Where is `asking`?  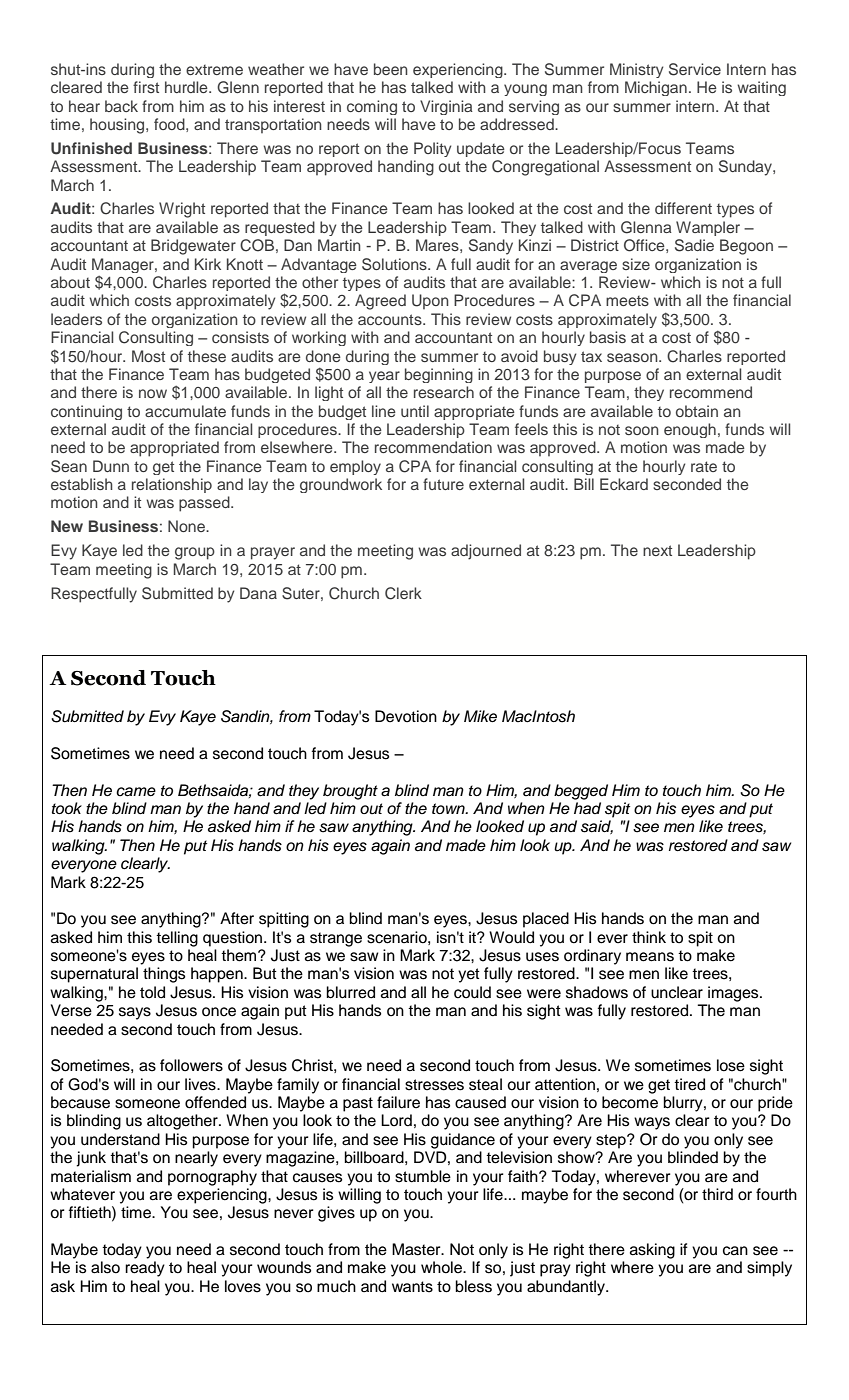
asking is located at coordinates (652, 1251).
